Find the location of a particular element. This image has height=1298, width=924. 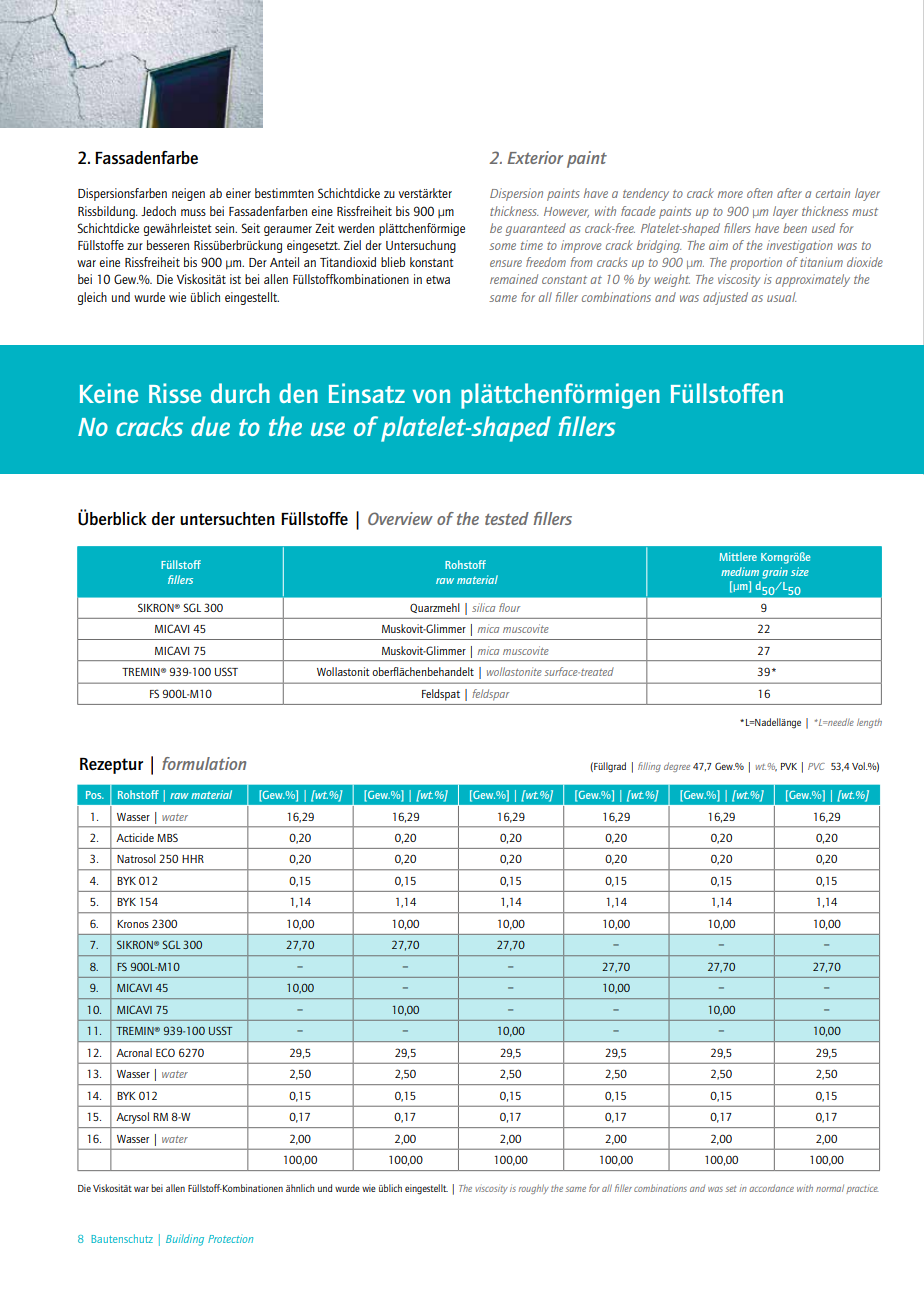

feldspar is located at coordinates (490, 694).
